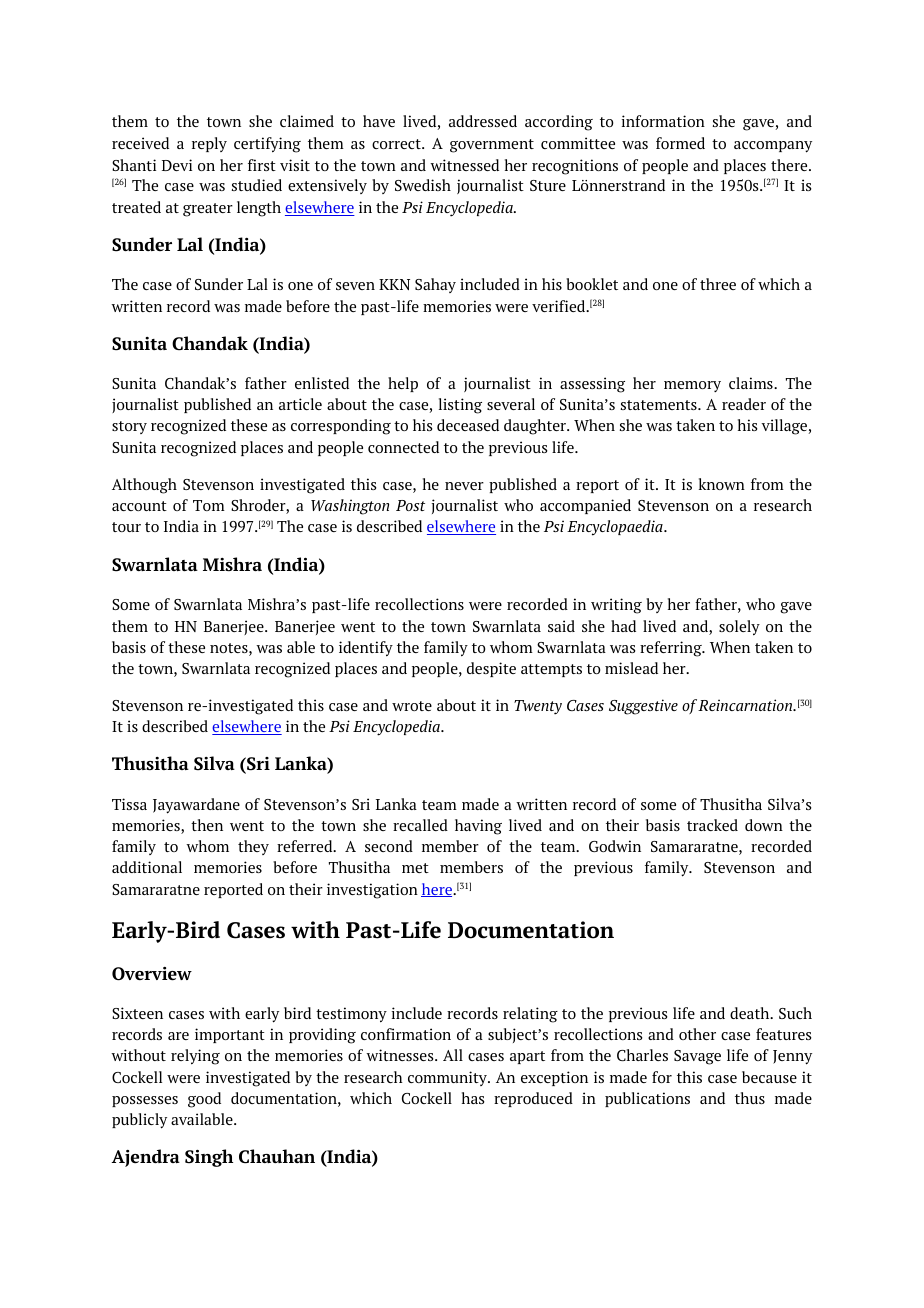 The width and height of the page is (924, 1308). I want to click on met, so click(415, 868).
